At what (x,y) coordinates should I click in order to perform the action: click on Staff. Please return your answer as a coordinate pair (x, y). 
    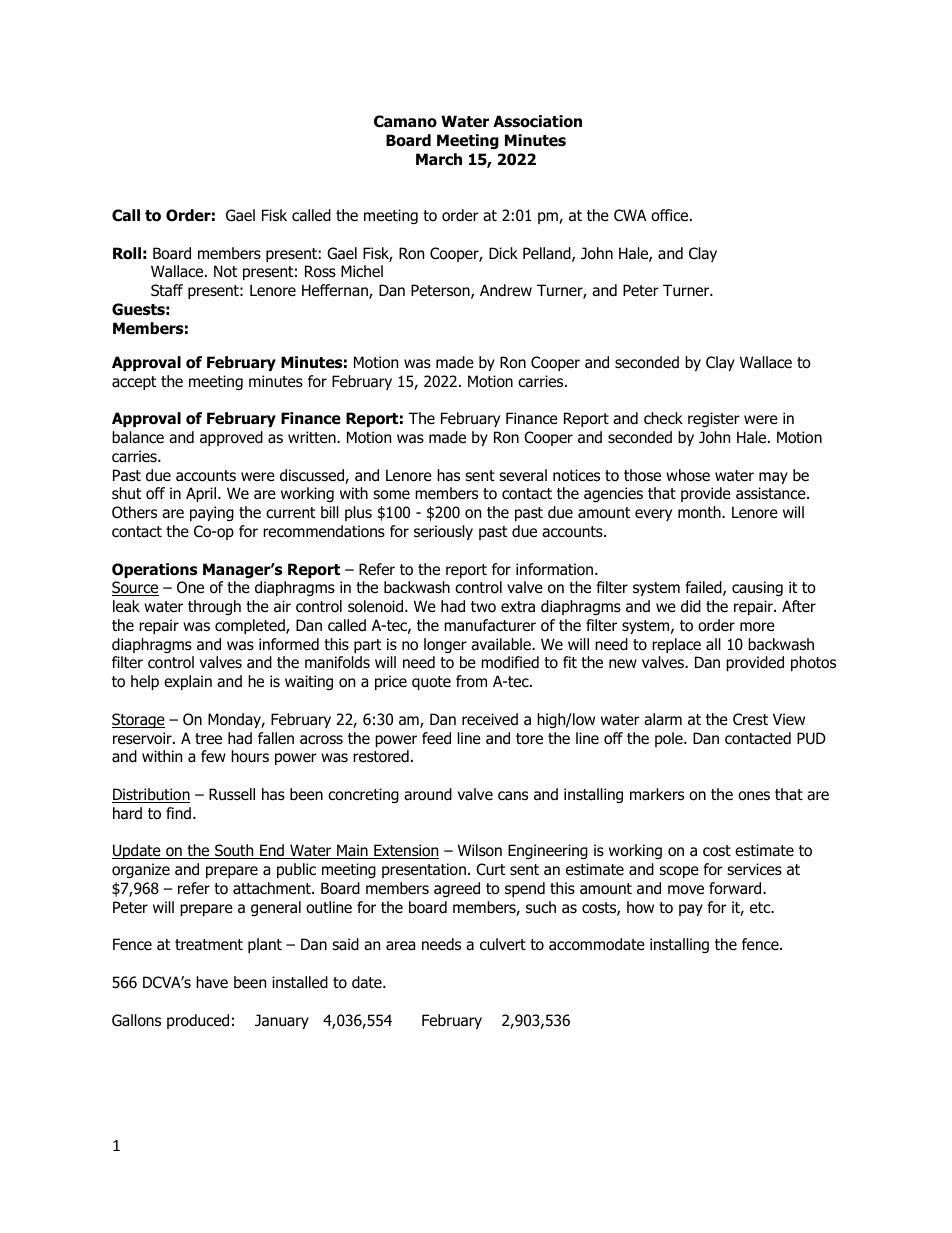
    Looking at the image, I should click on (167, 290).
